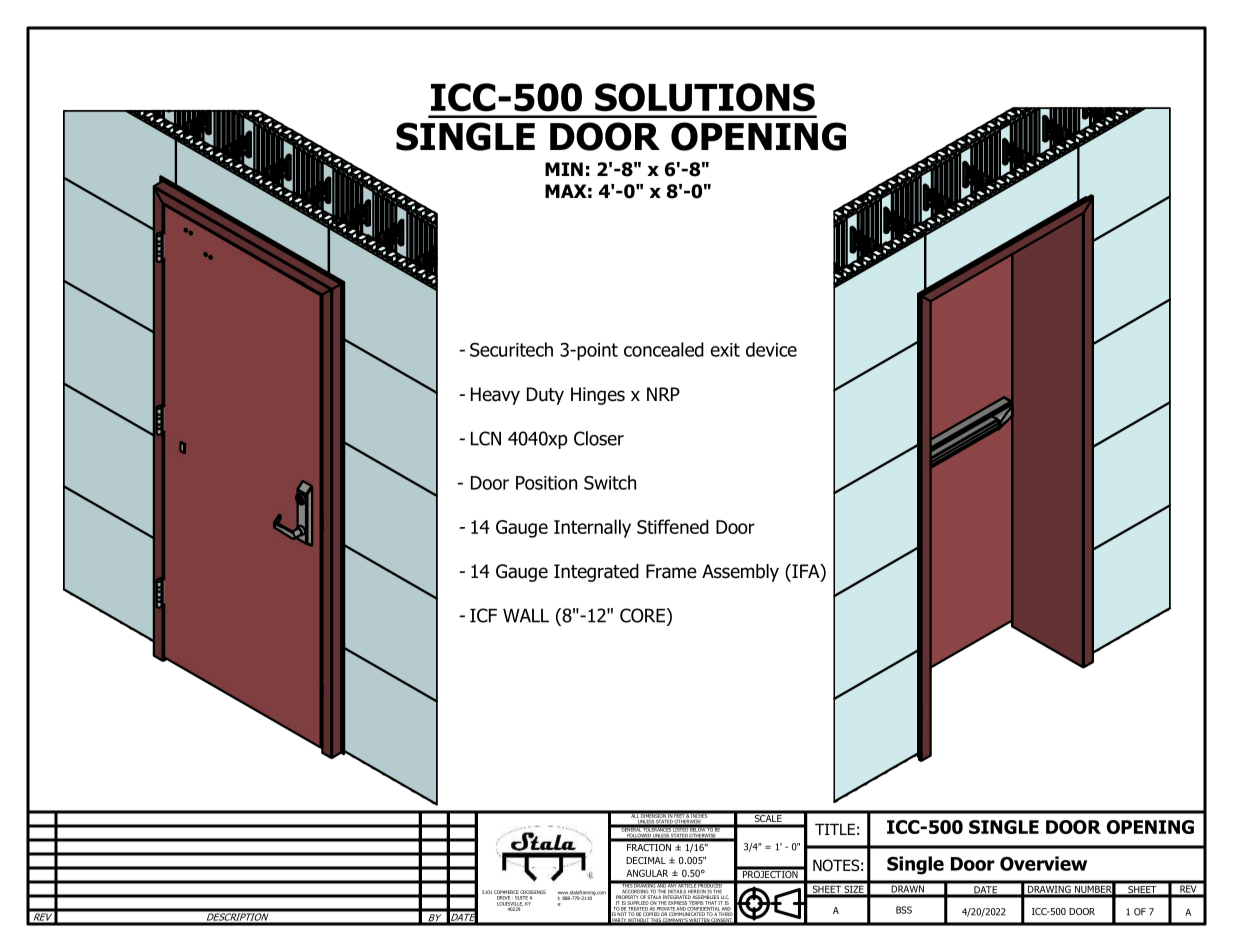 The image size is (1233, 952). Describe the element at coordinates (740, 573) in the screenshot. I see `Assembly` at that location.
